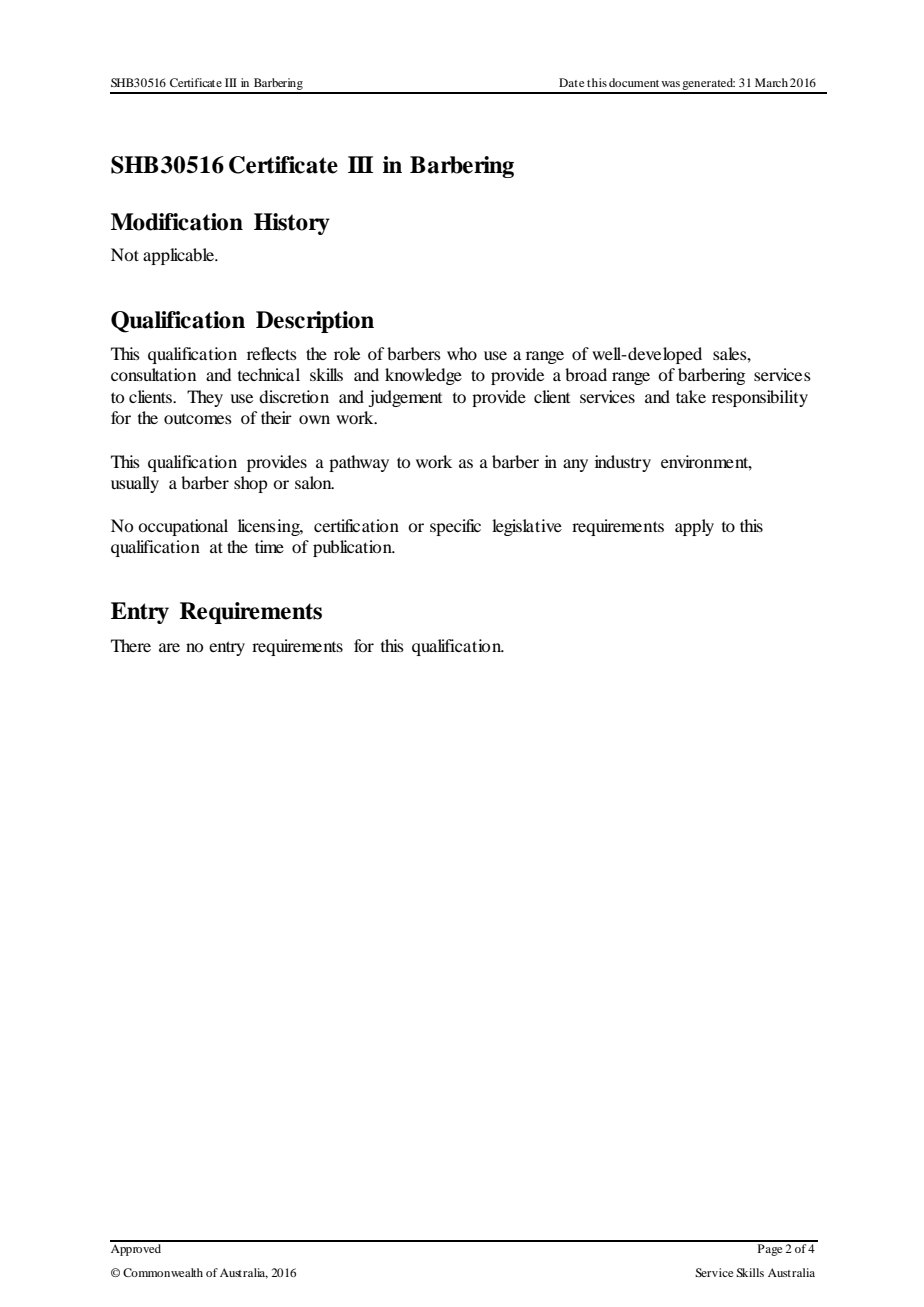 This image has height=1307, width=924. I want to click on was, so click(670, 84).
